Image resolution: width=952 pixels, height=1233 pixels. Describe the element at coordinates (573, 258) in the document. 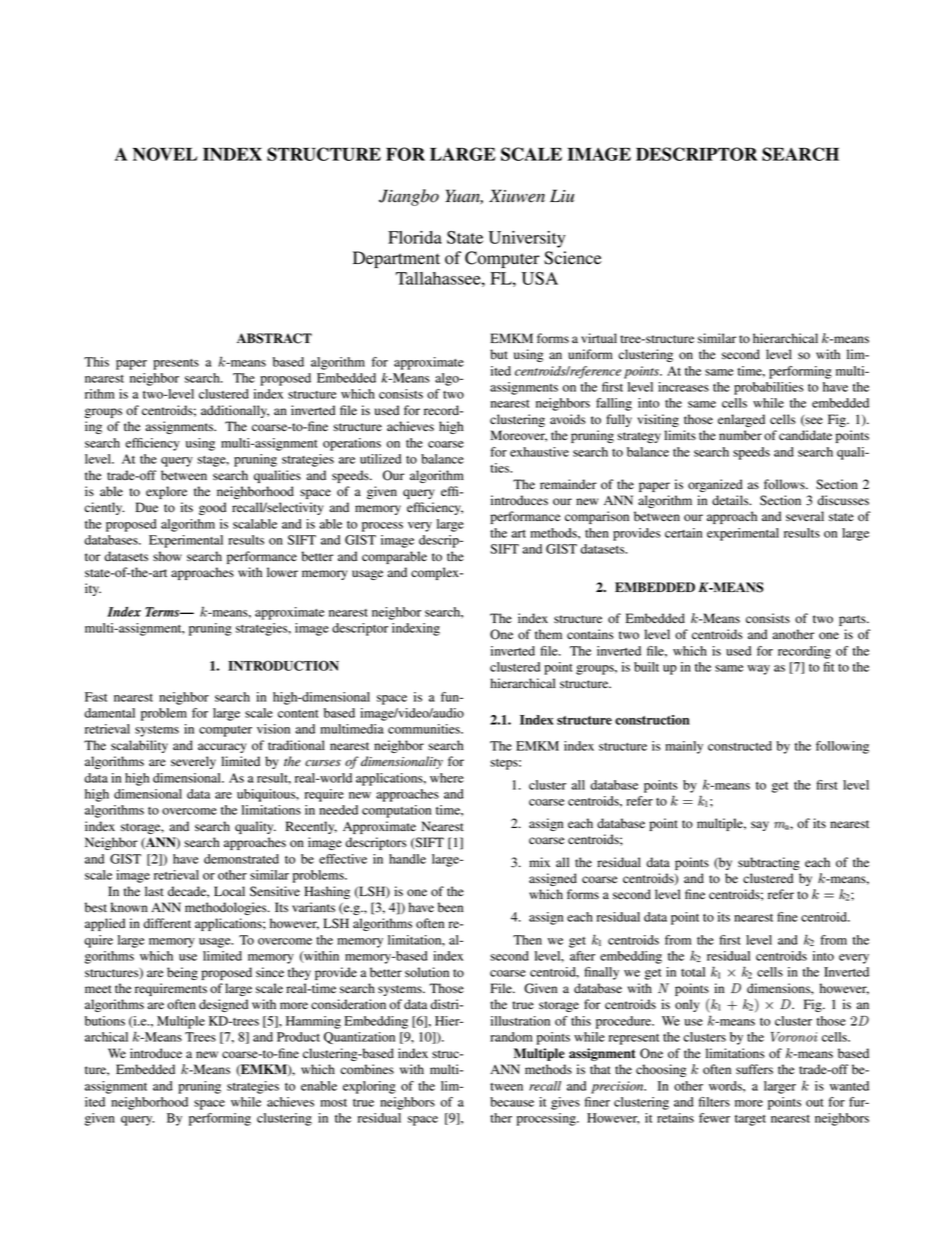

I see `Science` at that location.
